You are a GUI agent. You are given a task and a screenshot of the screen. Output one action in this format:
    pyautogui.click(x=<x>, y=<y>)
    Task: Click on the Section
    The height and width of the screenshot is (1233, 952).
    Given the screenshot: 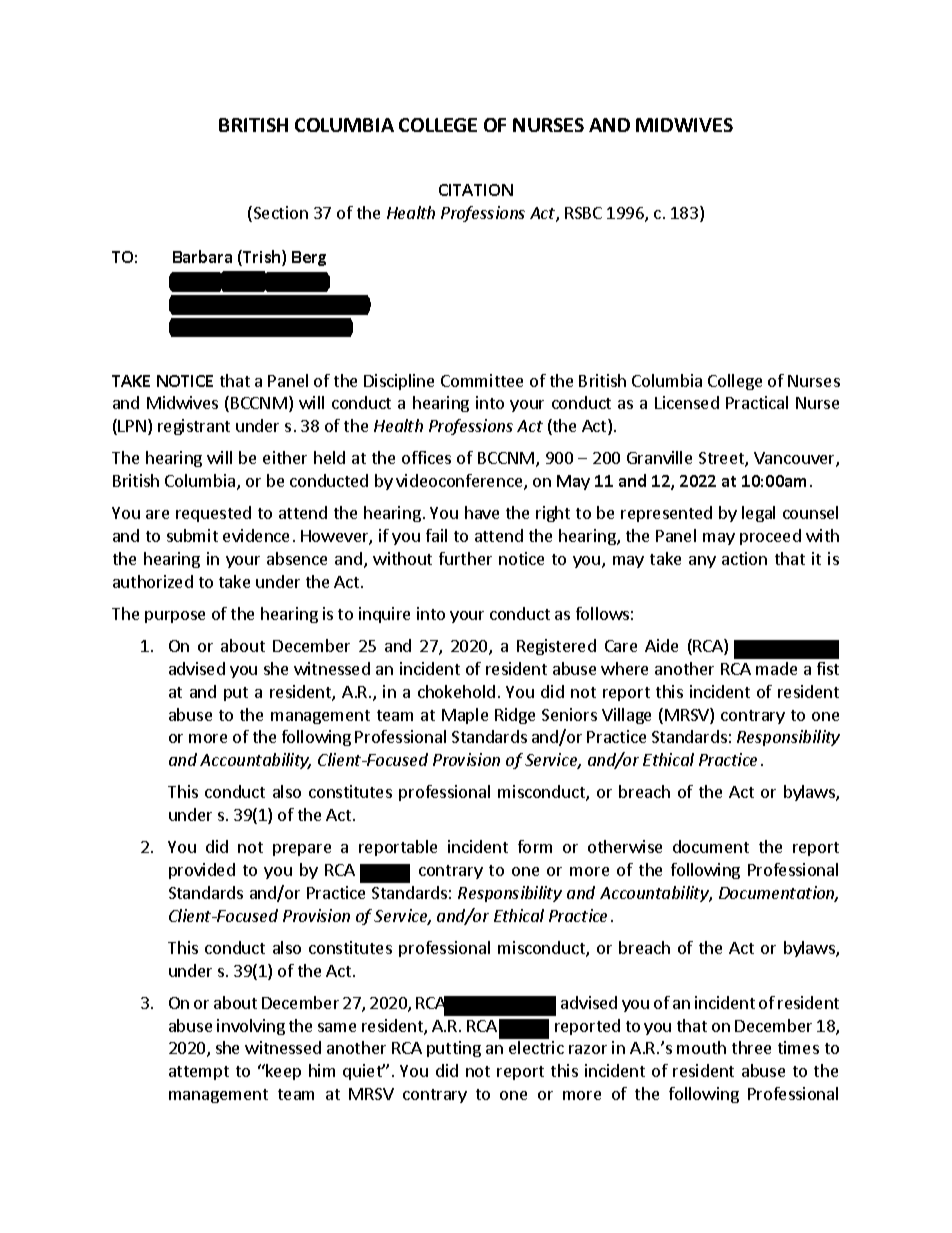 What is the action you would take?
    pyautogui.click(x=279, y=214)
